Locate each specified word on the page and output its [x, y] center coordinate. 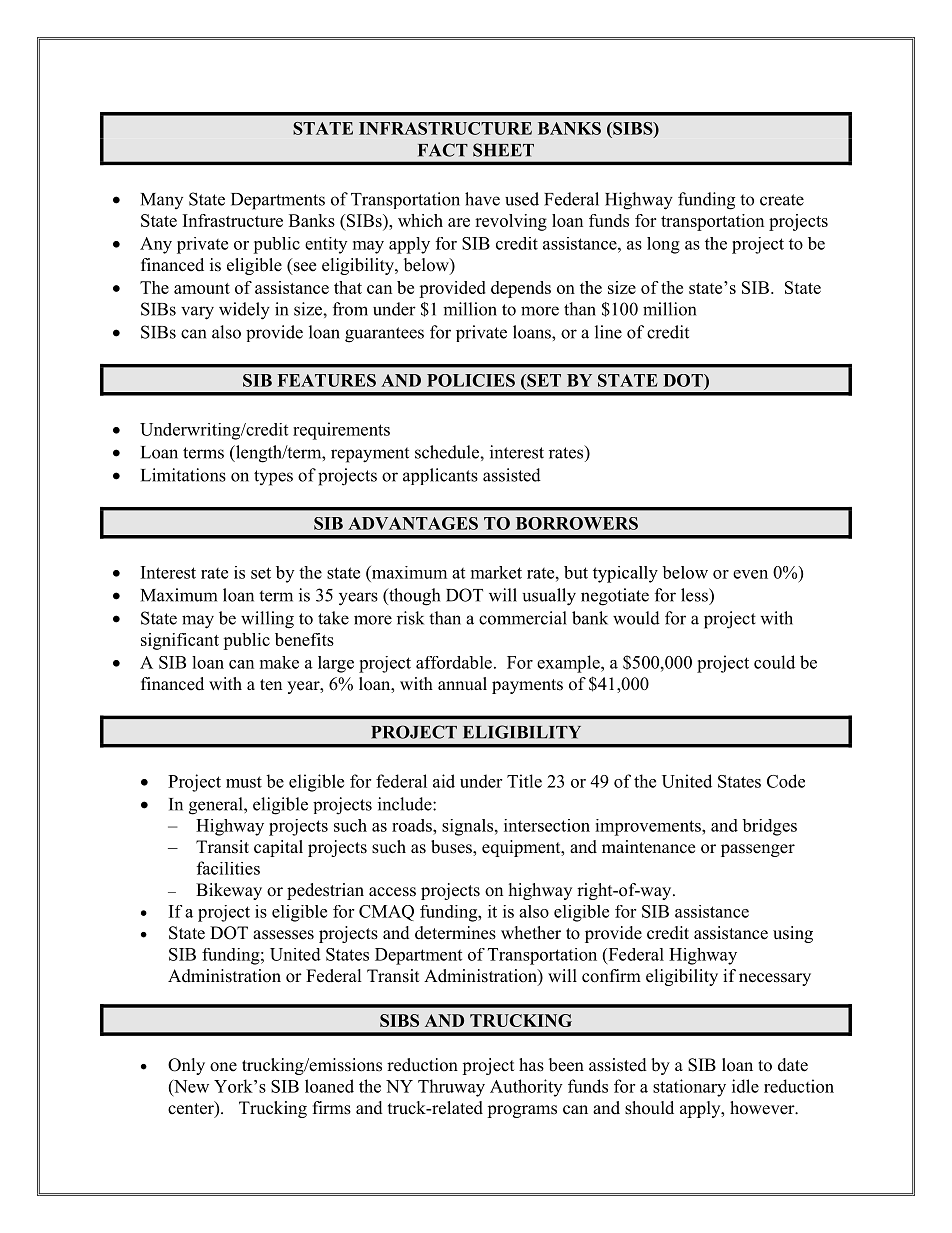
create [782, 200]
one [223, 1067]
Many [162, 201]
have [482, 199]
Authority [526, 1088]
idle [745, 1086]
